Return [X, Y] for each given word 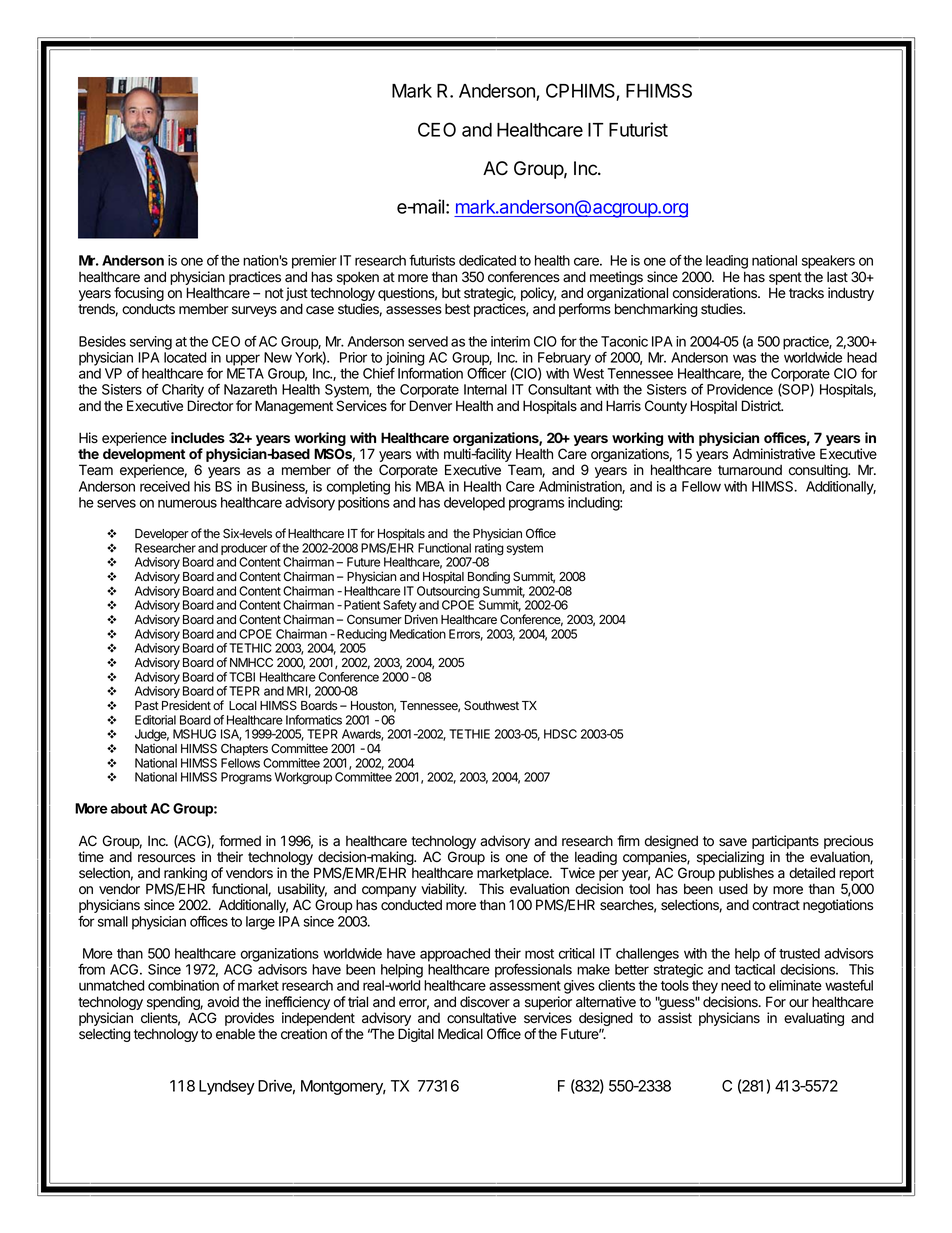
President [186, 705]
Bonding [489, 577]
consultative [481, 1018]
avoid [223, 1002]
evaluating [814, 1019]
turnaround [750, 470]
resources [166, 858]
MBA [430, 486]
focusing [139, 295]
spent [785, 278]
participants [785, 842]
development [144, 456]
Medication [418, 634]
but [451, 293]
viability [443, 891]
